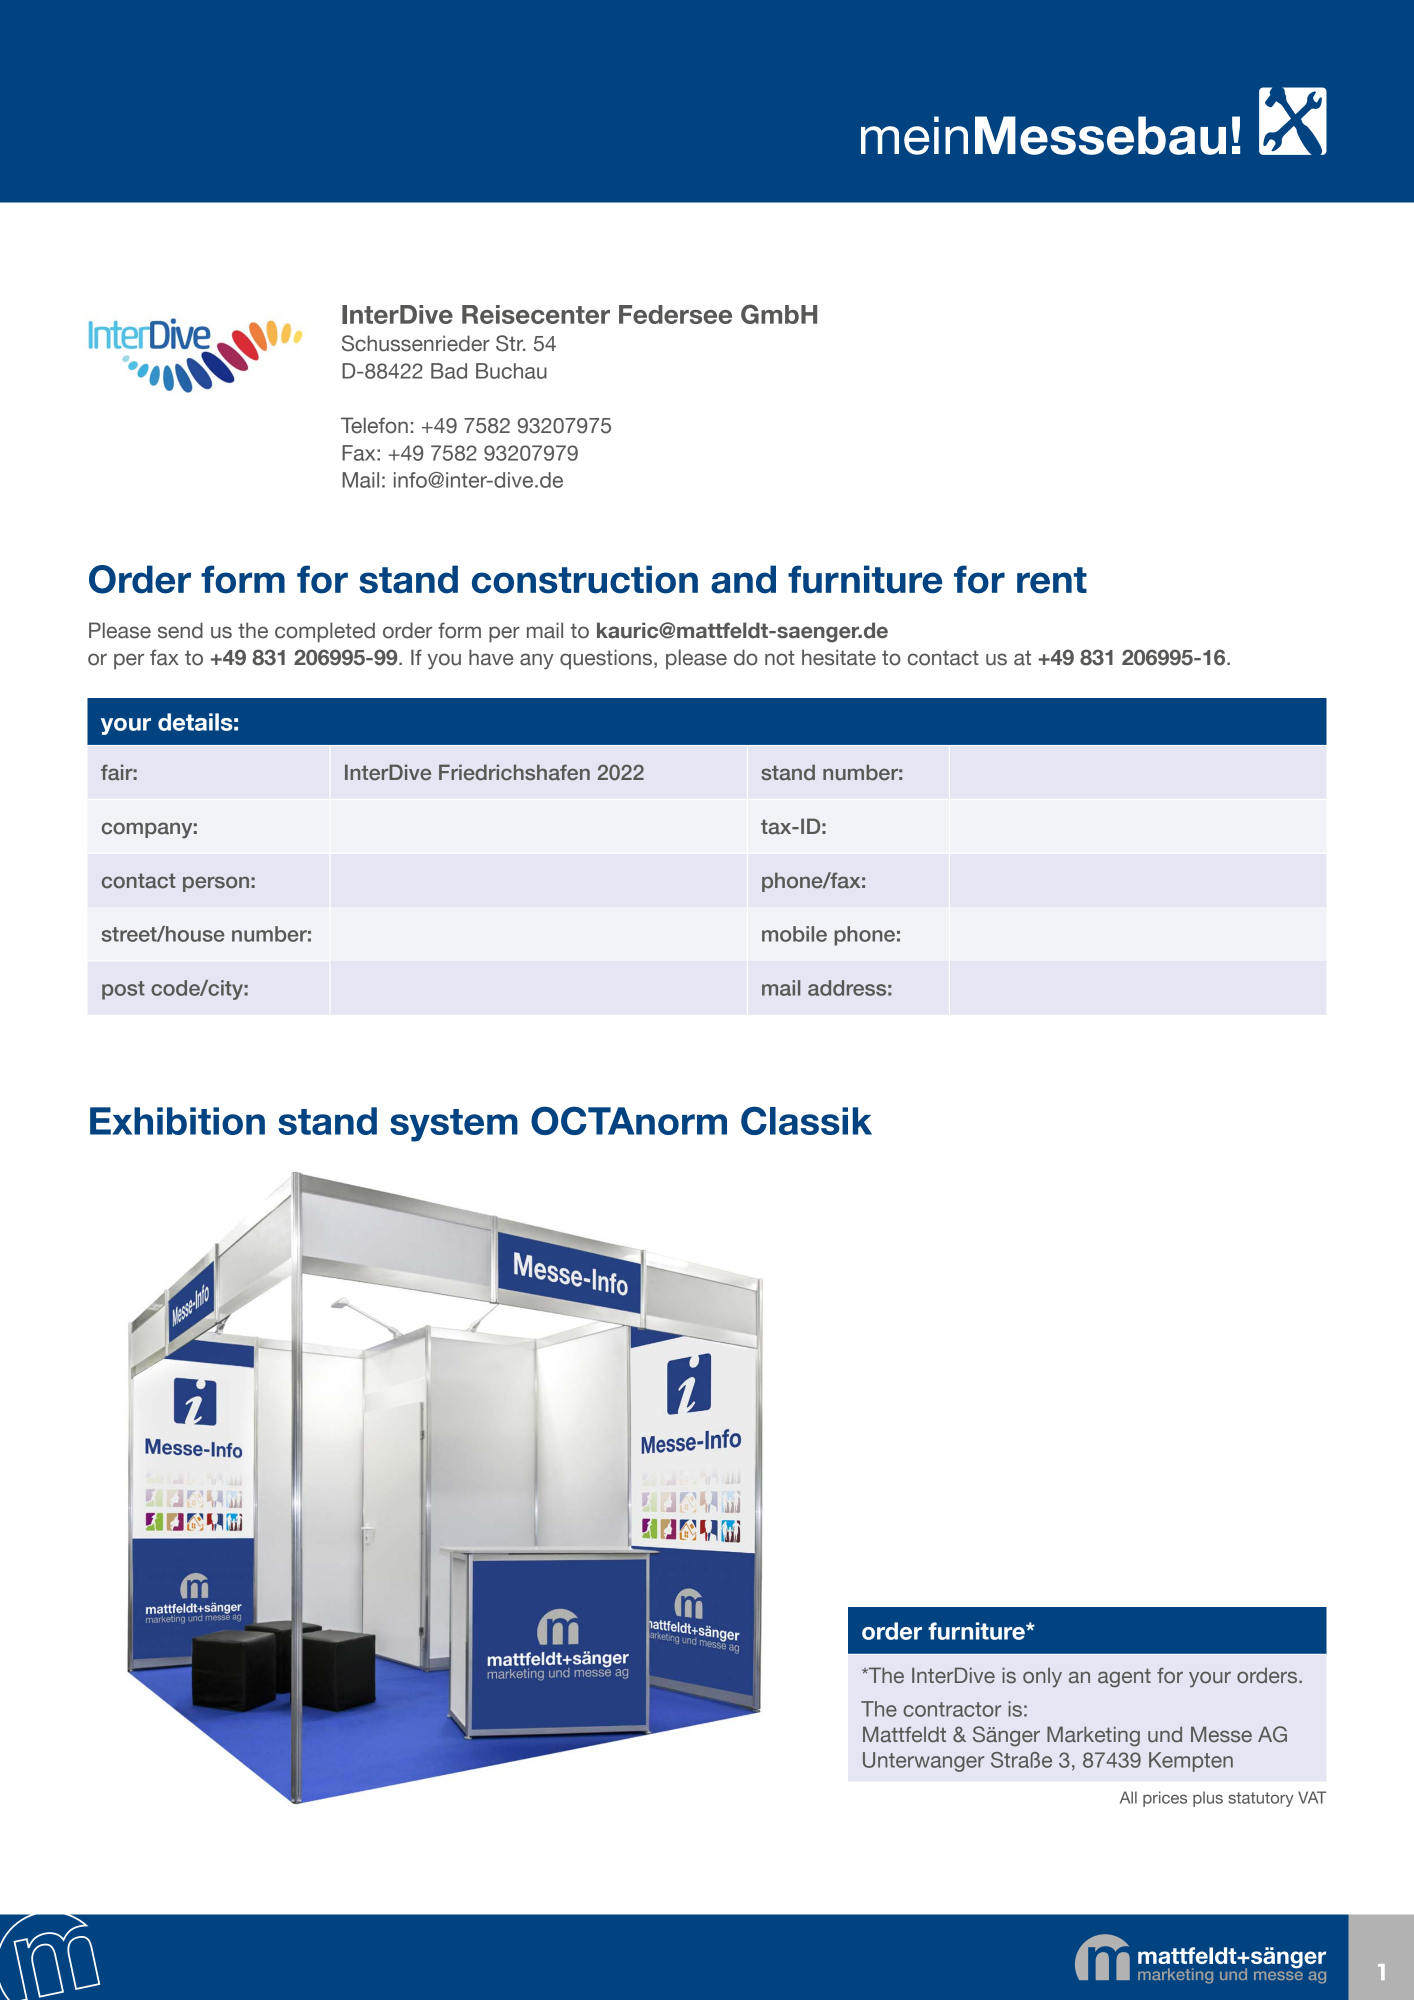 The image size is (1414, 2000). Describe the element at coordinates (1052, 580) in the page. I see `rent` at that location.
